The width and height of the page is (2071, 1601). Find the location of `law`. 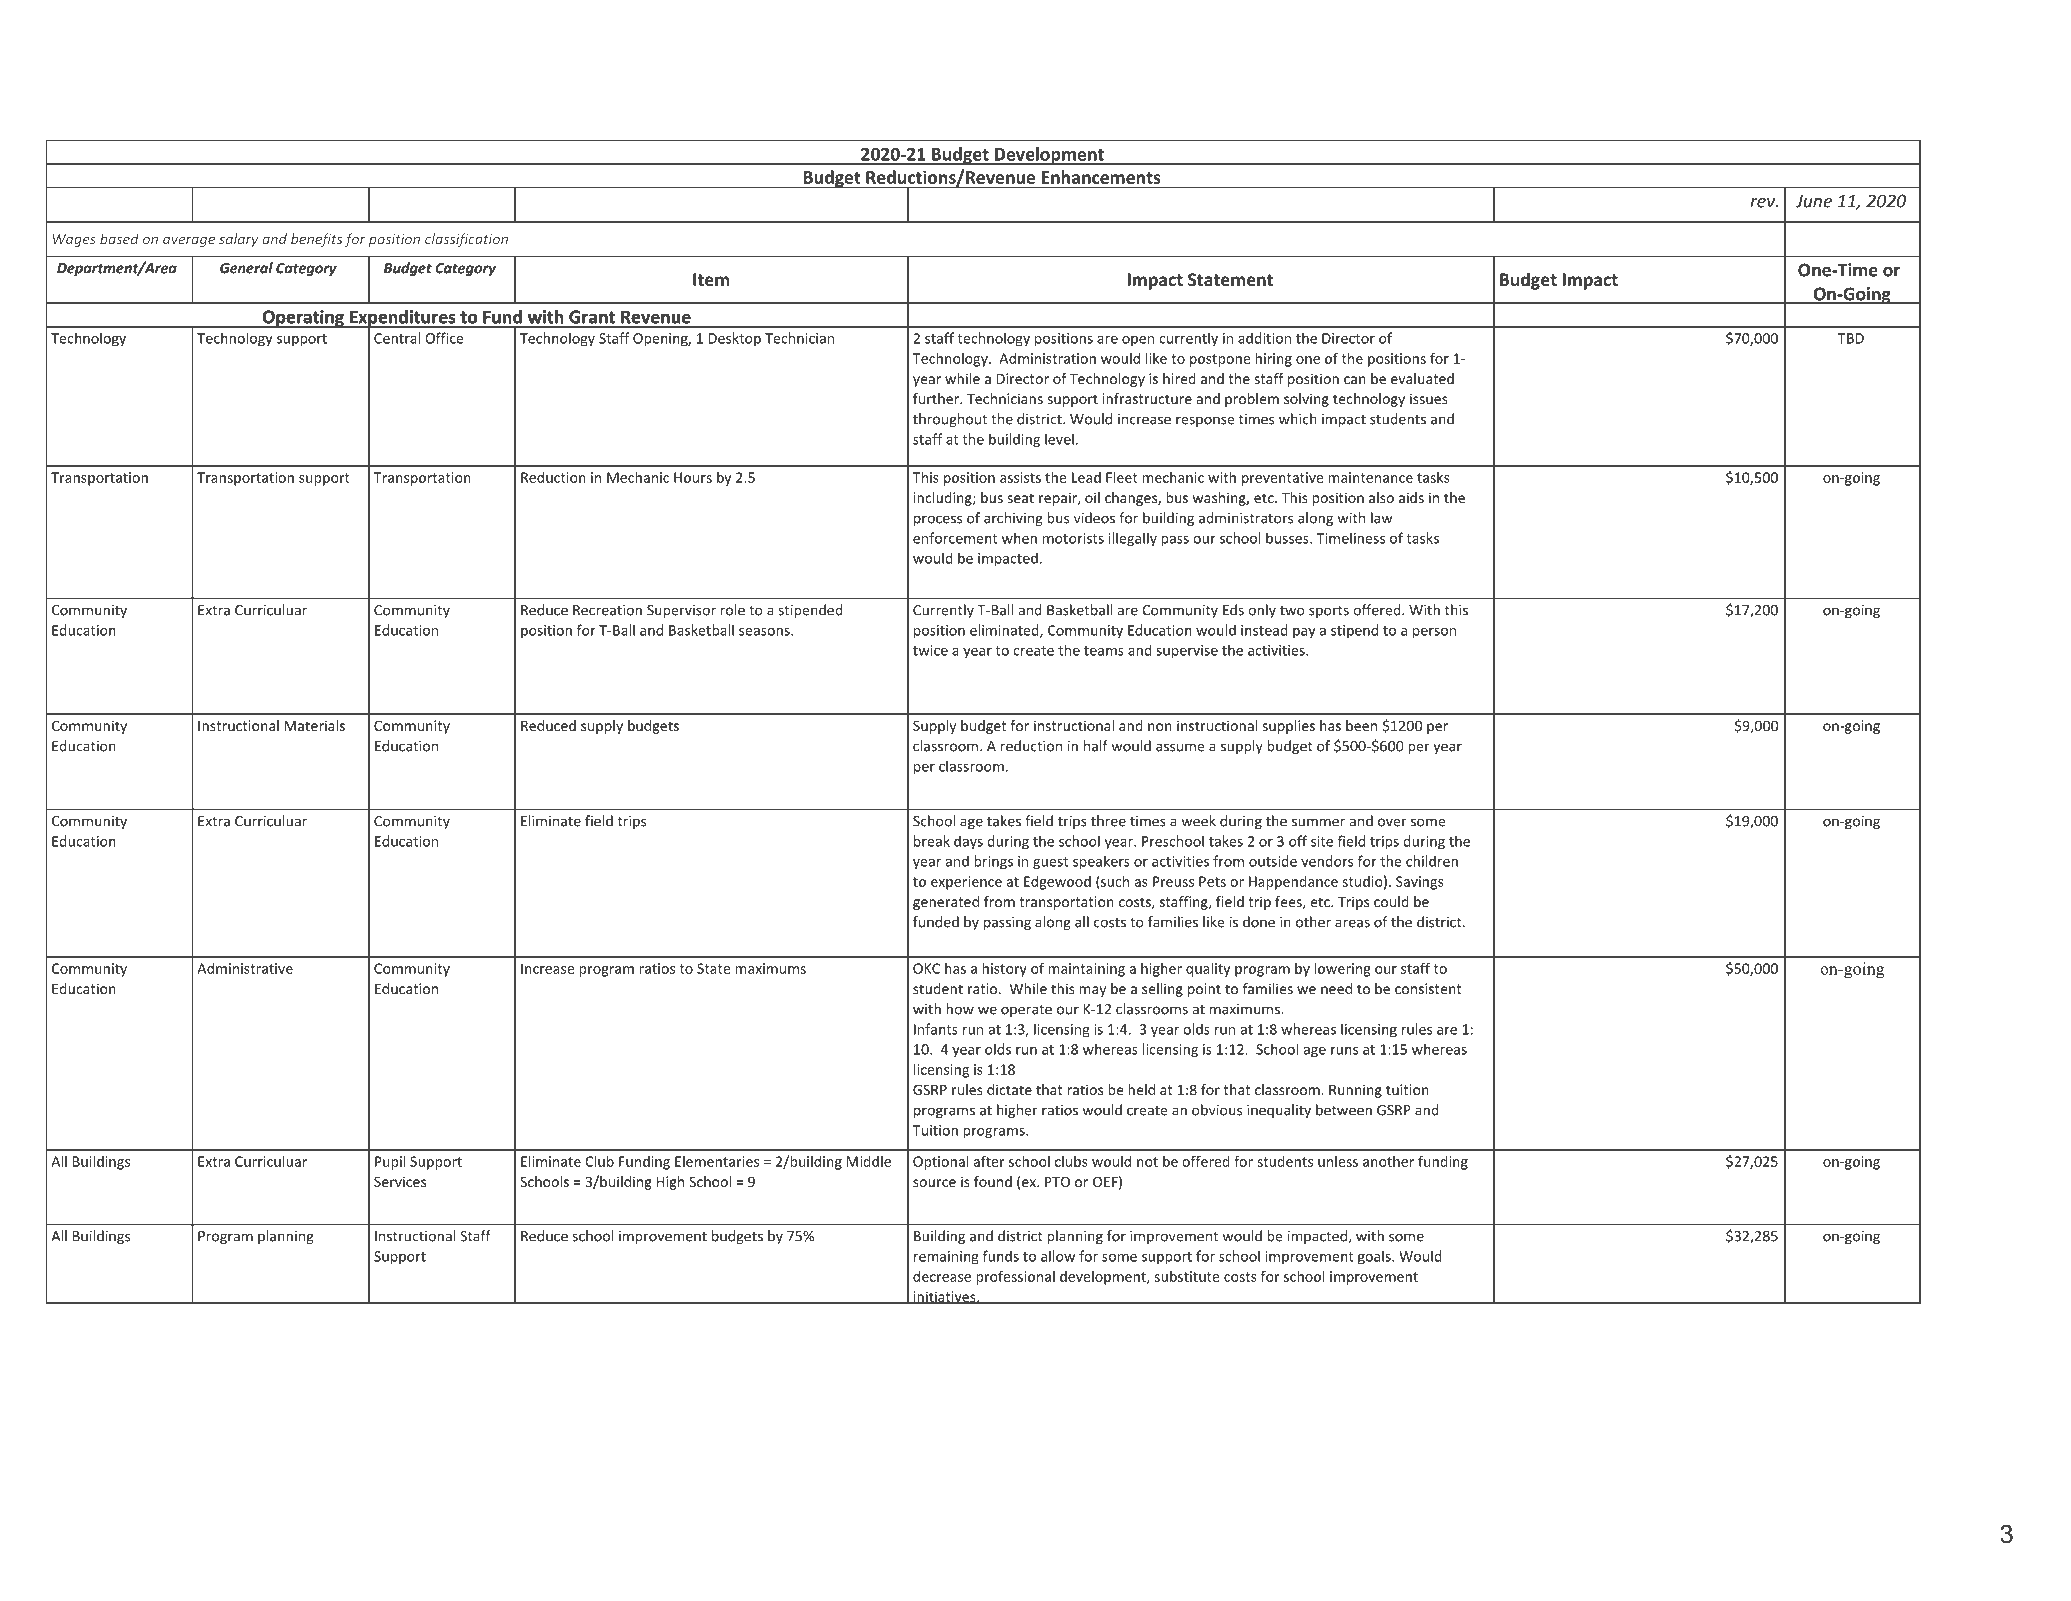

law is located at coordinates (1382, 518).
